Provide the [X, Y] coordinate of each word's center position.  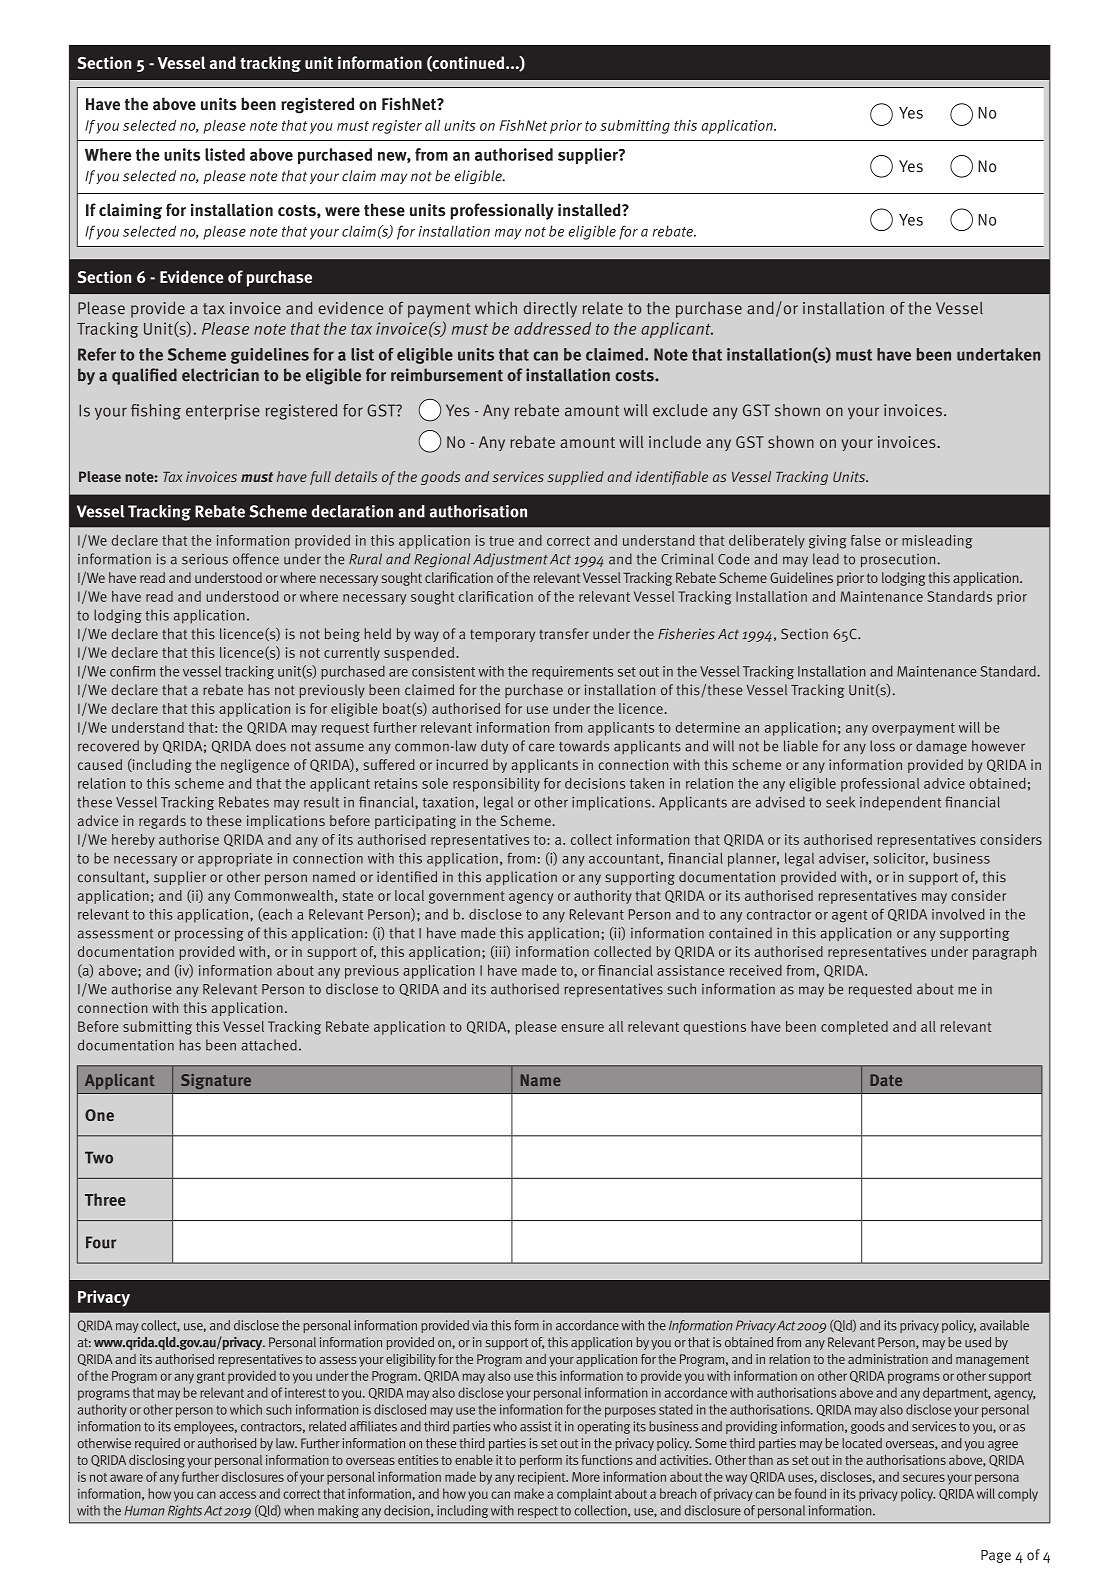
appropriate [235, 860]
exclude [680, 410]
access [238, 1495]
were [342, 211]
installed [590, 210]
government [467, 897]
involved [958, 914]
